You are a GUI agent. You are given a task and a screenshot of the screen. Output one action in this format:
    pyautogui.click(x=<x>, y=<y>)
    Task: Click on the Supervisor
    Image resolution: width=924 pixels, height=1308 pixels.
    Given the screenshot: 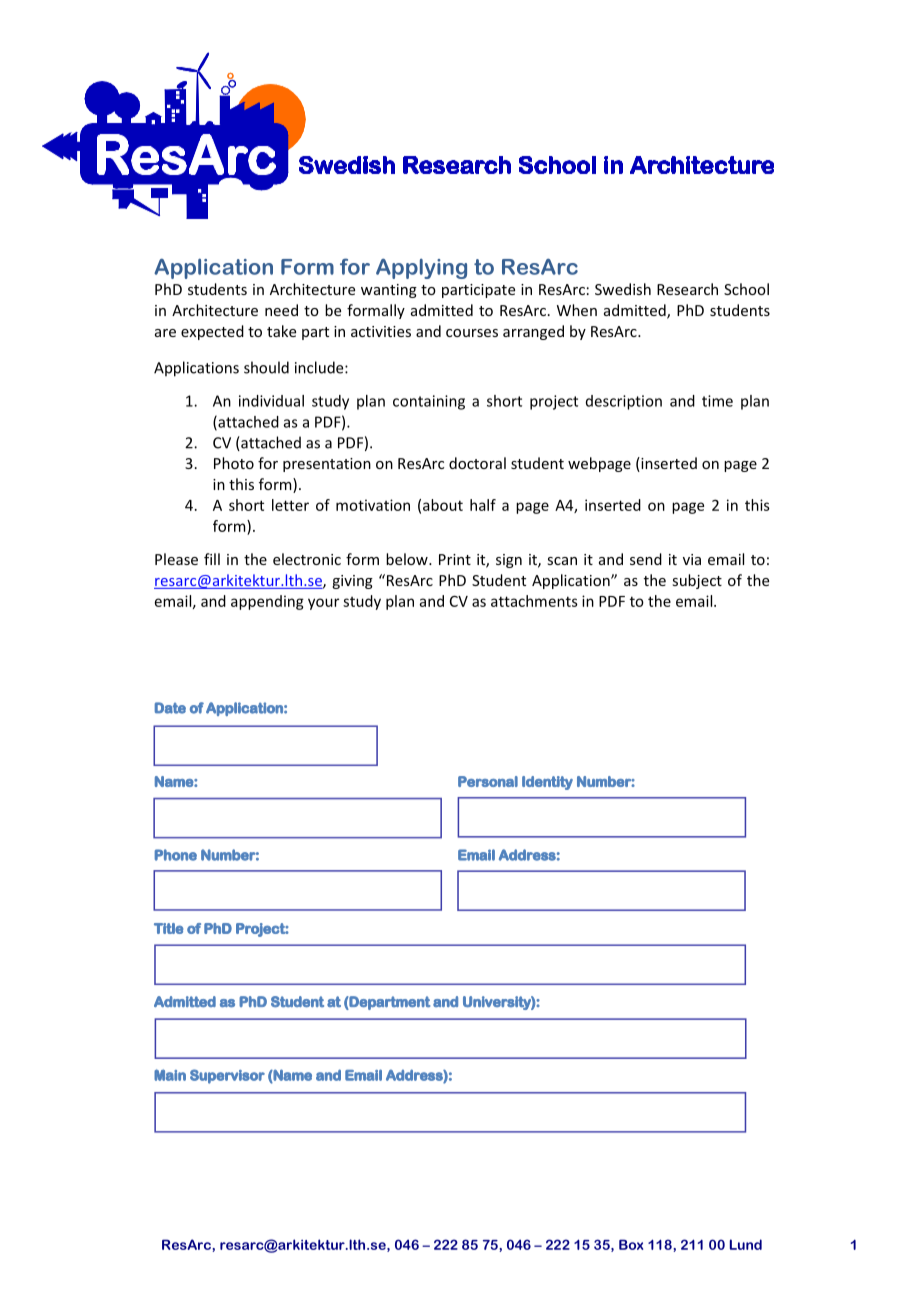 What is the action you would take?
    pyautogui.click(x=227, y=1076)
